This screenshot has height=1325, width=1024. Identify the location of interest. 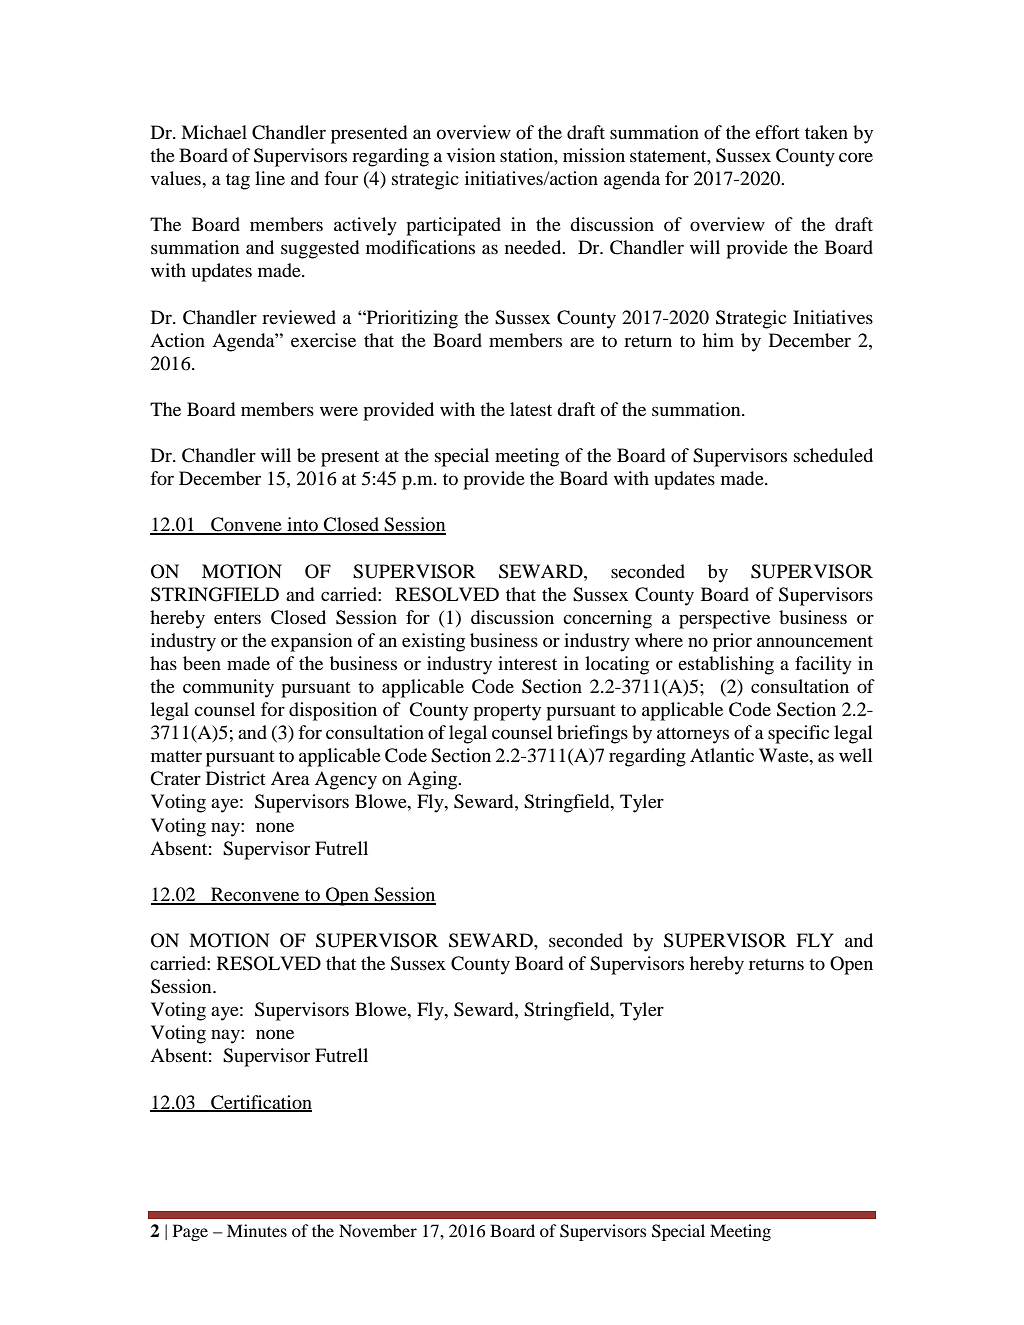
(527, 663).
